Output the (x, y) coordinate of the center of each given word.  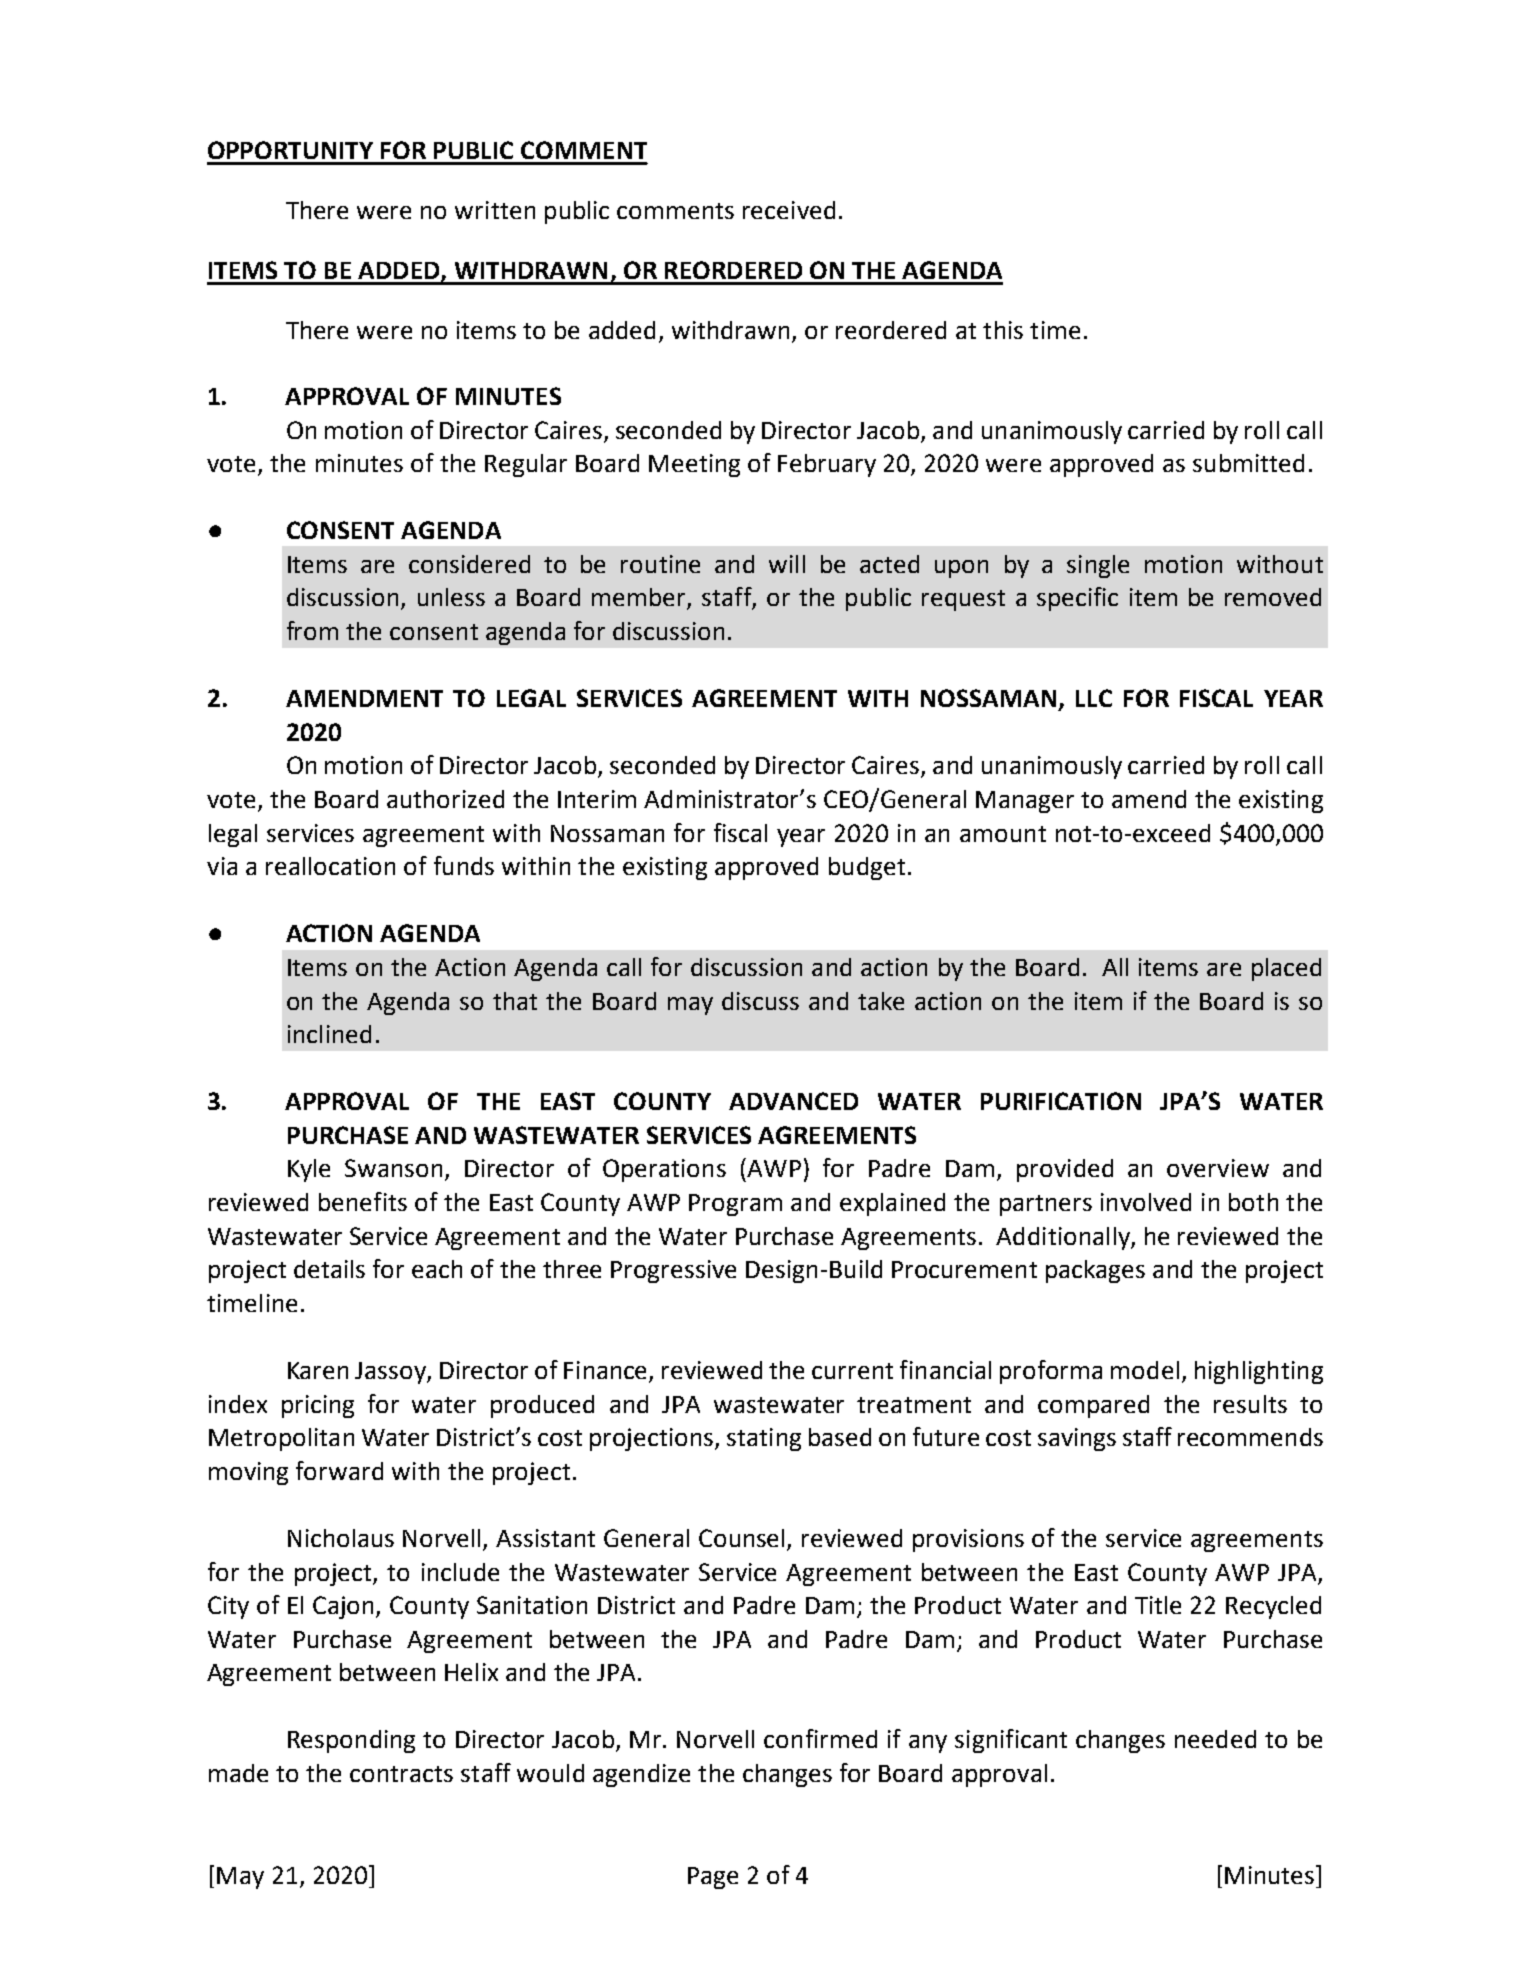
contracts (401, 1774)
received (789, 210)
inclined (329, 1034)
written (495, 210)
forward (339, 1470)
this (1003, 330)
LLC (1094, 698)
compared (1093, 1406)
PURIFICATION (1061, 1101)
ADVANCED (793, 1101)
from (312, 630)
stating (764, 1439)
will (787, 564)
